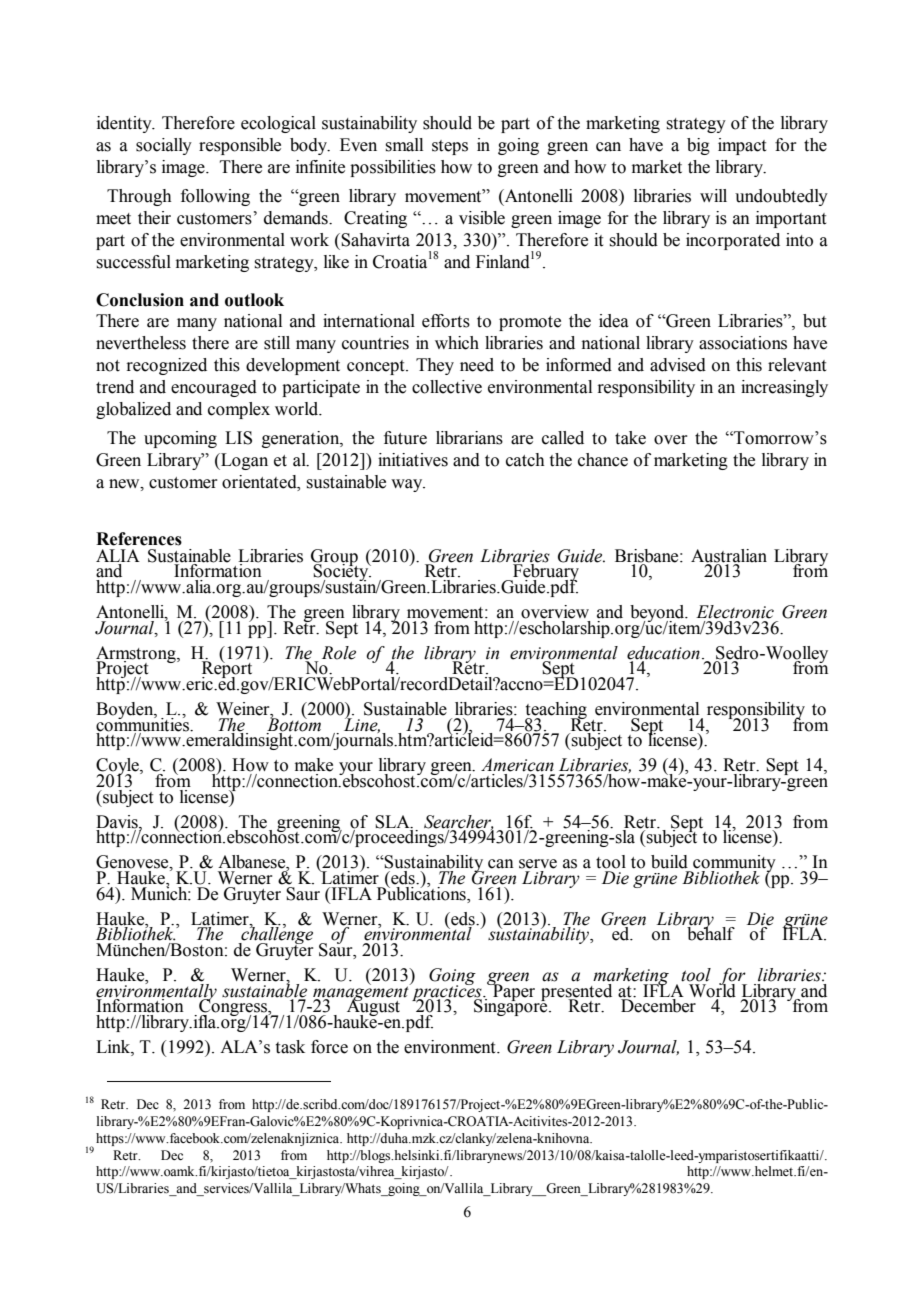 The image size is (924, 1308). What do you see at coordinates (630, 438) in the screenshot?
I see `take` at bounding box center [630, 438].
